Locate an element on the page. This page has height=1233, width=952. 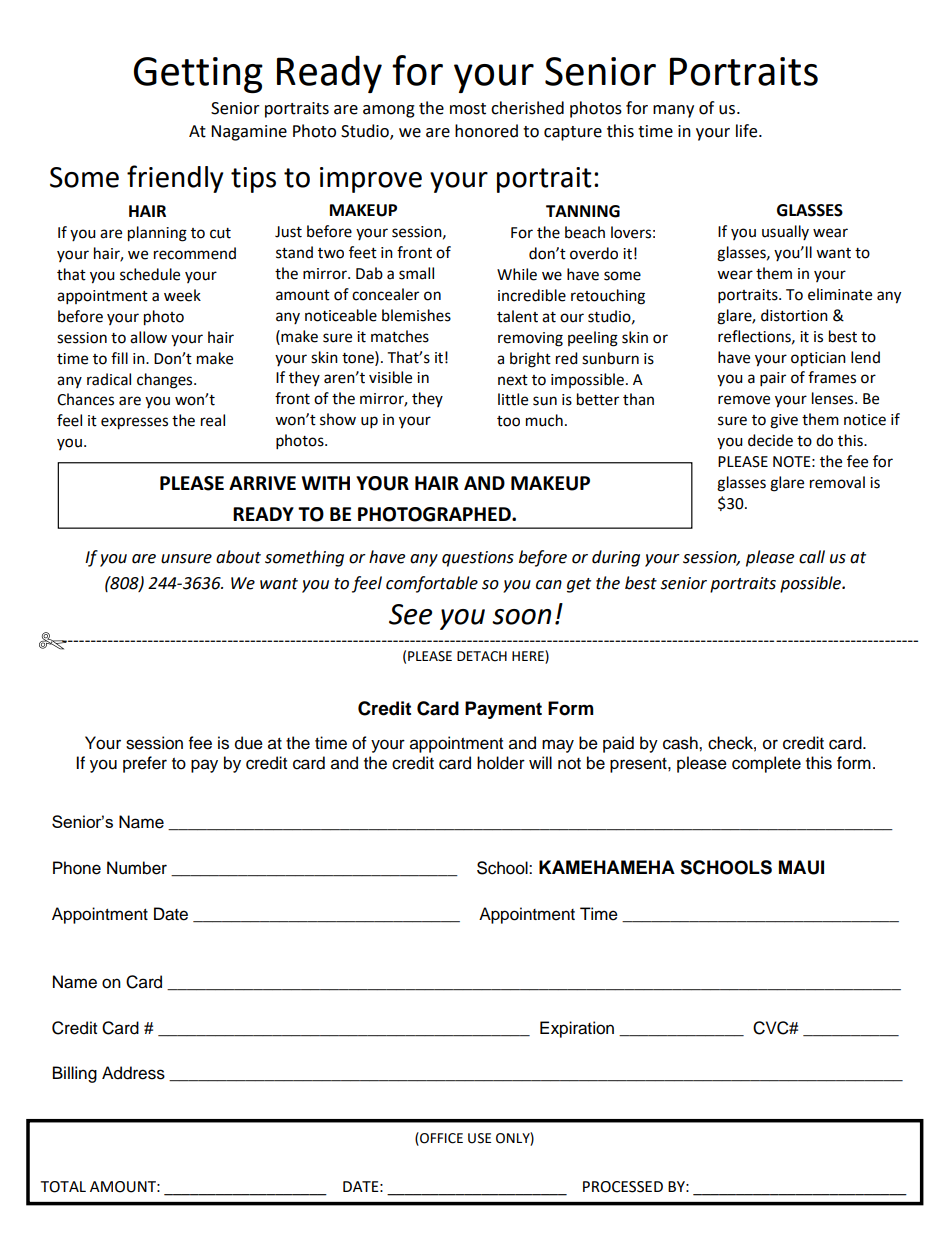
USE is located at coordinates (479, 1138).
